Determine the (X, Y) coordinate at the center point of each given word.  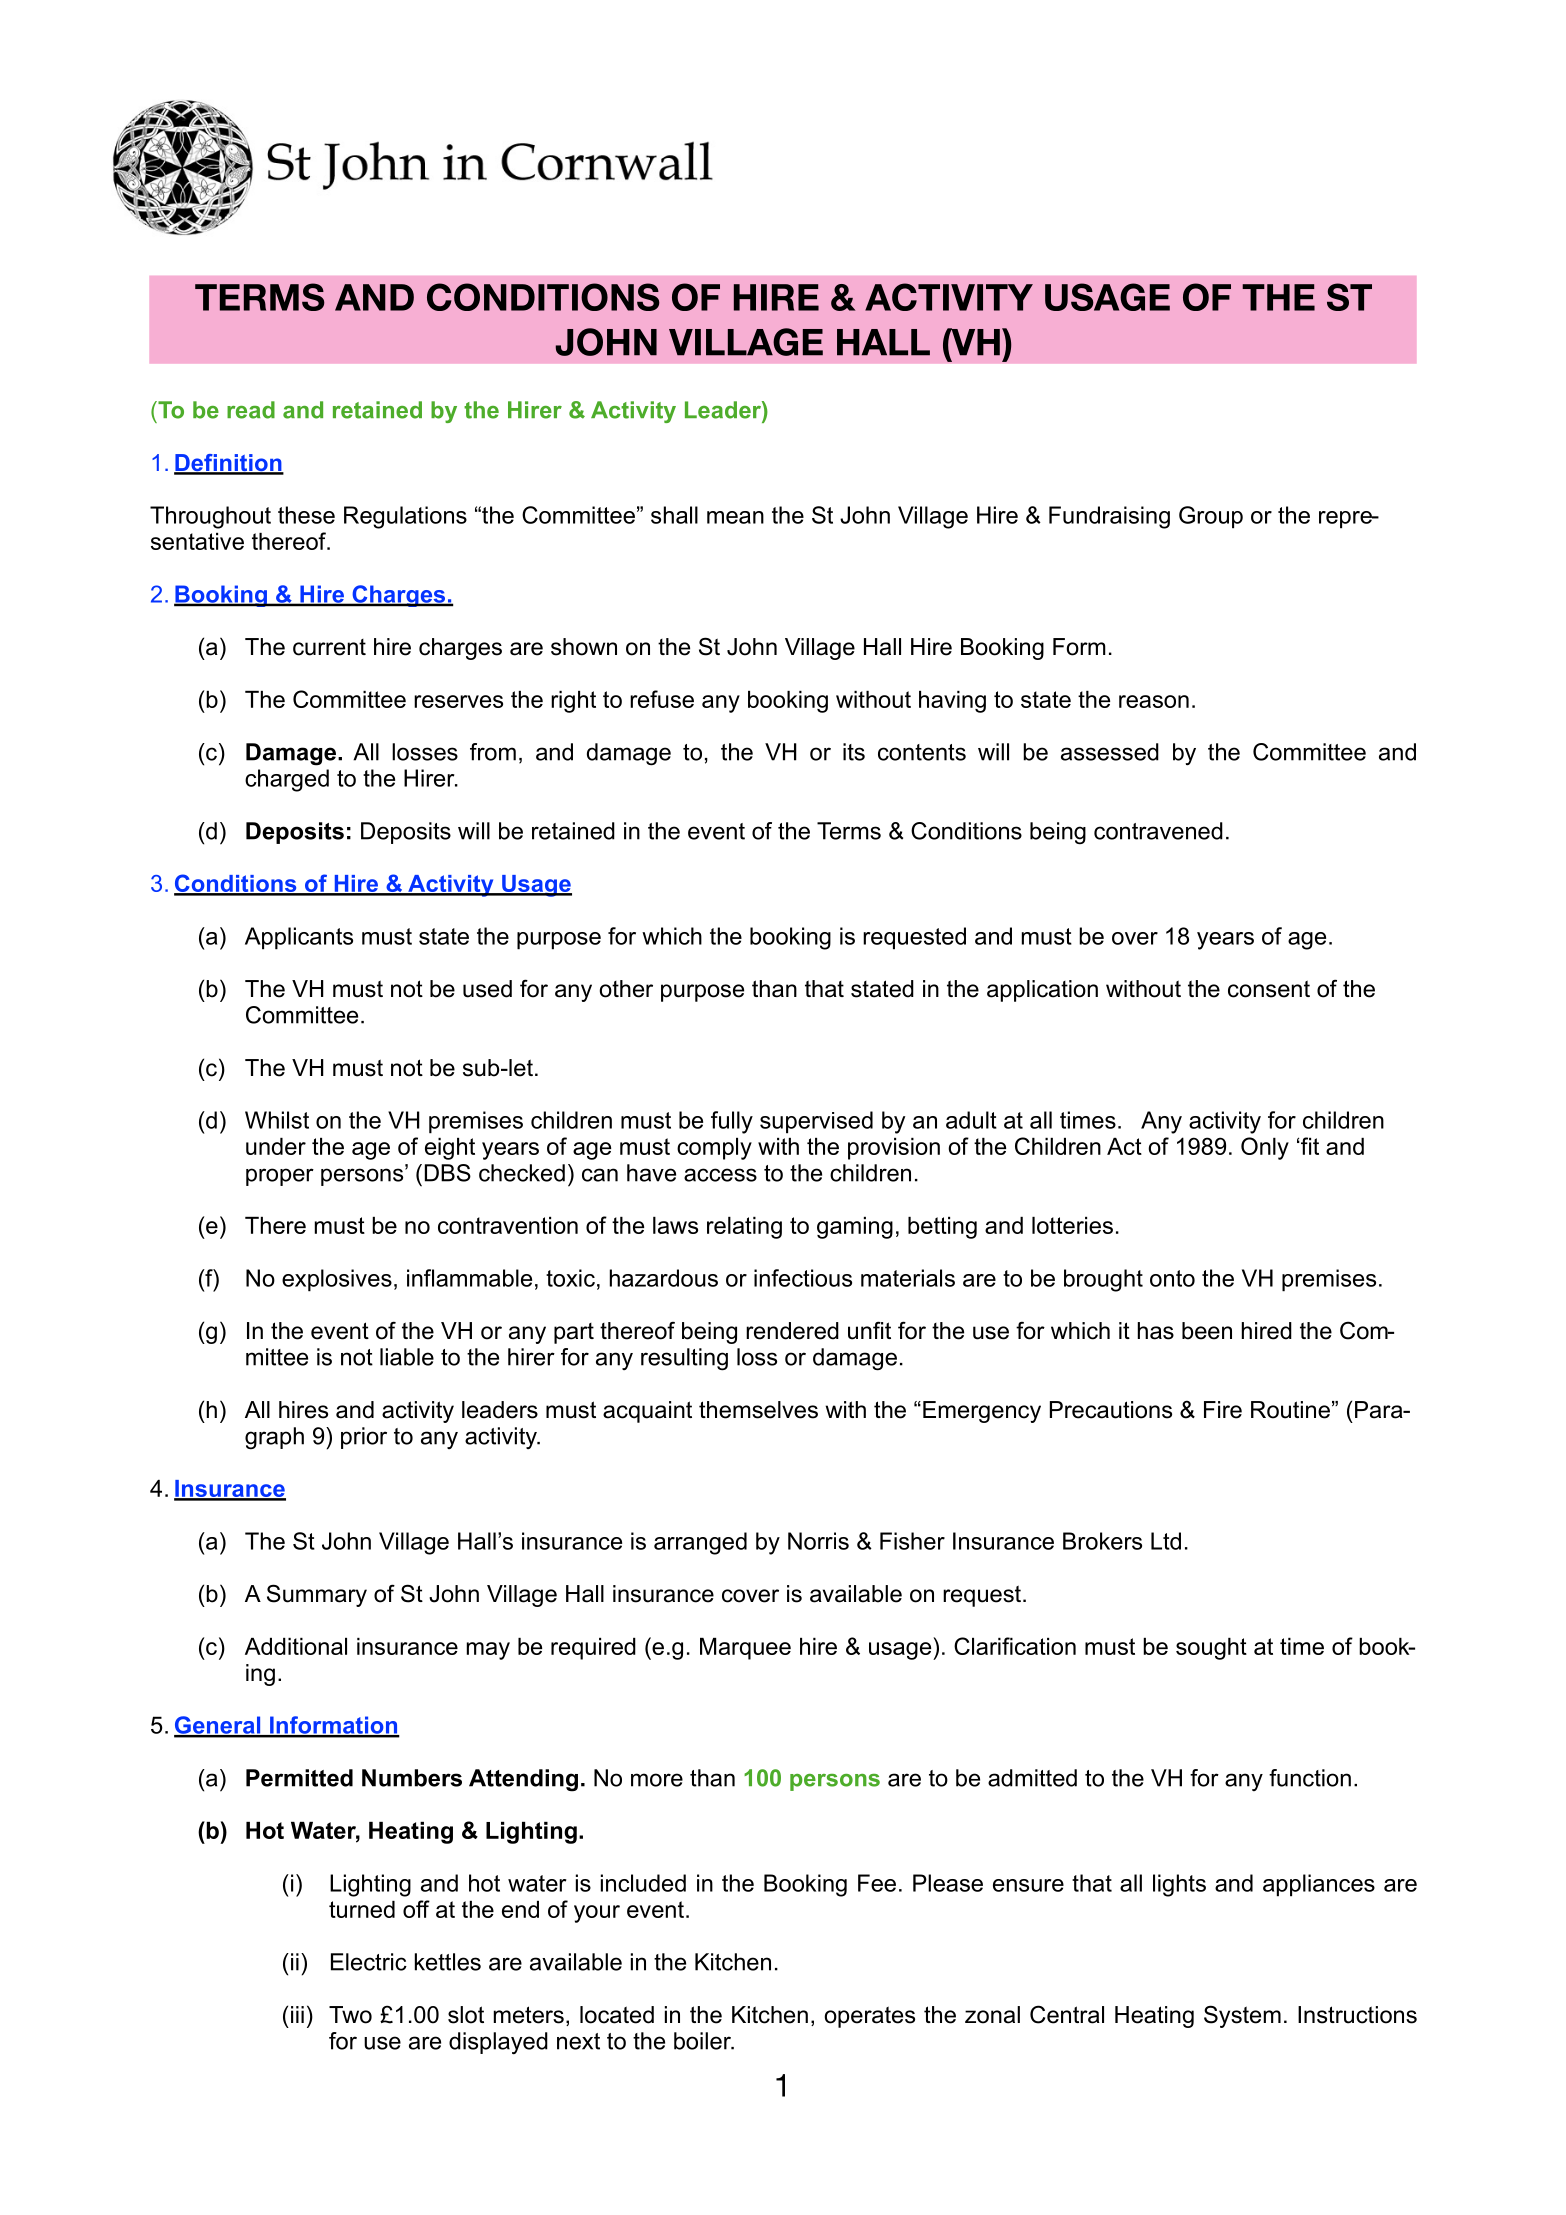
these (306, 515)
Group (1211, 517)
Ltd (1166, 1541)
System (1242, 2016)
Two (350, 2015)
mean (735, 517)
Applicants (299, 938)
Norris (818, 1541)
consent (1269, 989)
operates (870, 2017)
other (626, 989)
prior (364, 1438)
